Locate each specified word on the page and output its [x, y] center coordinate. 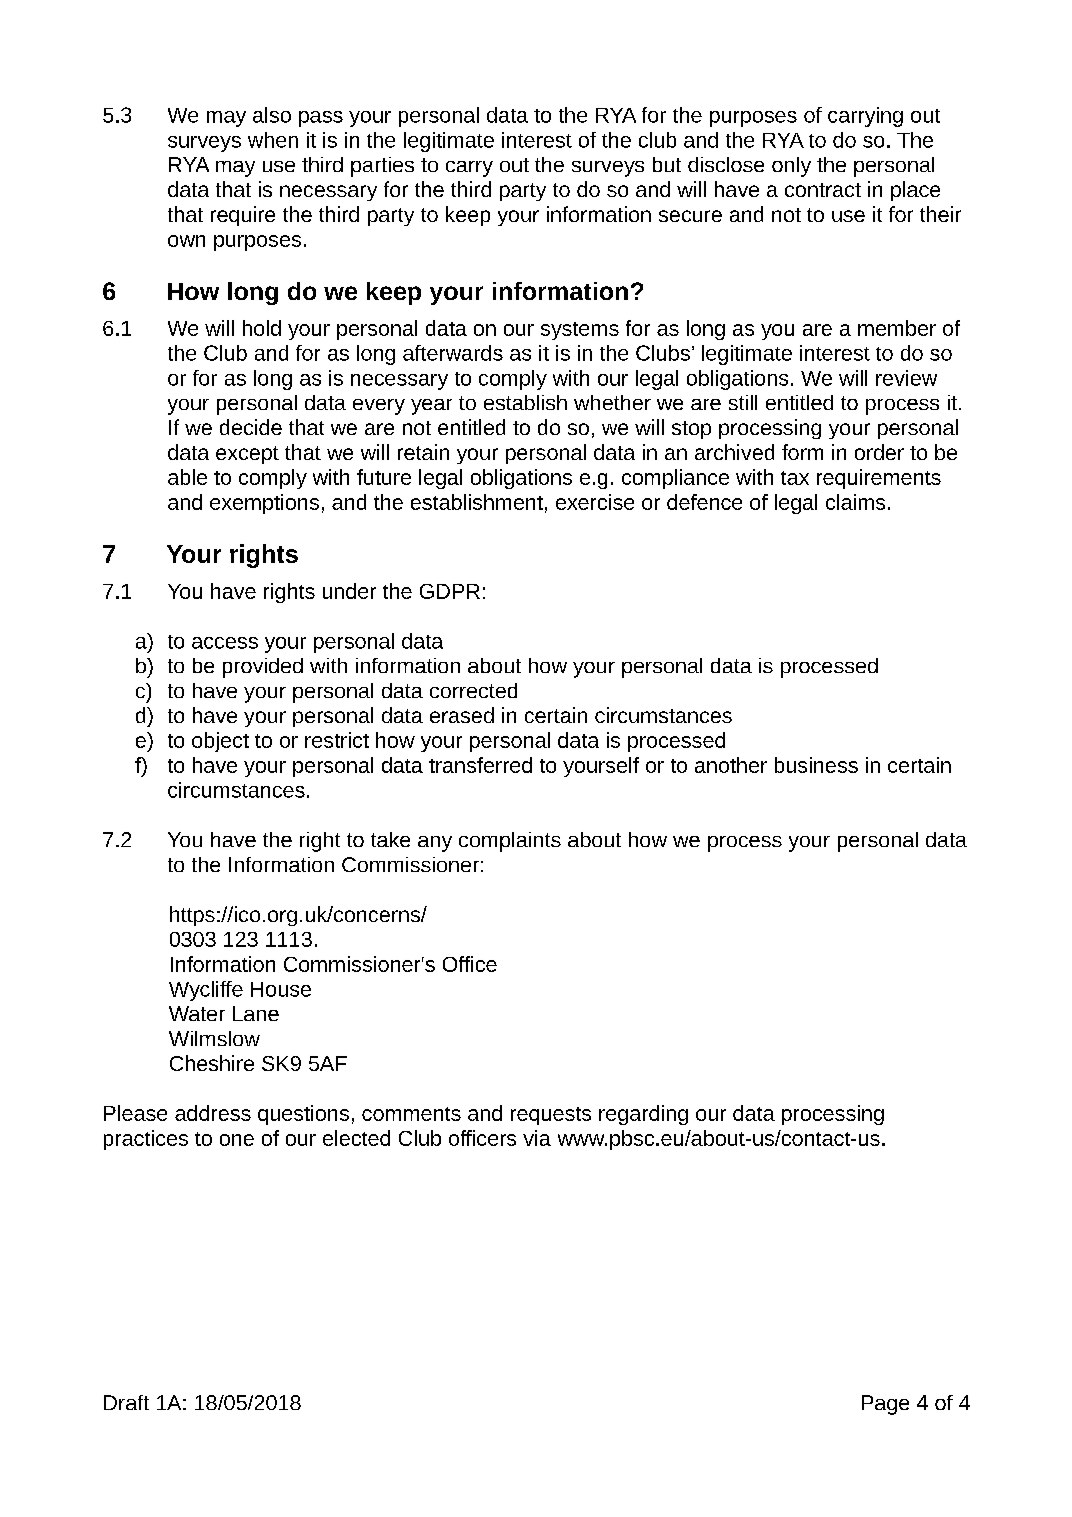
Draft [126, 1402]
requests [551, 1116]
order [879, 452]
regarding [643, 1115]
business [816, 765]
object [220, 742]
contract [823, 190]
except [247, 455]
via [537, 1138]
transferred [480, 765]
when [273, 140]
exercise [595, 502]
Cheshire [212, 1063]
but [667, 164]
